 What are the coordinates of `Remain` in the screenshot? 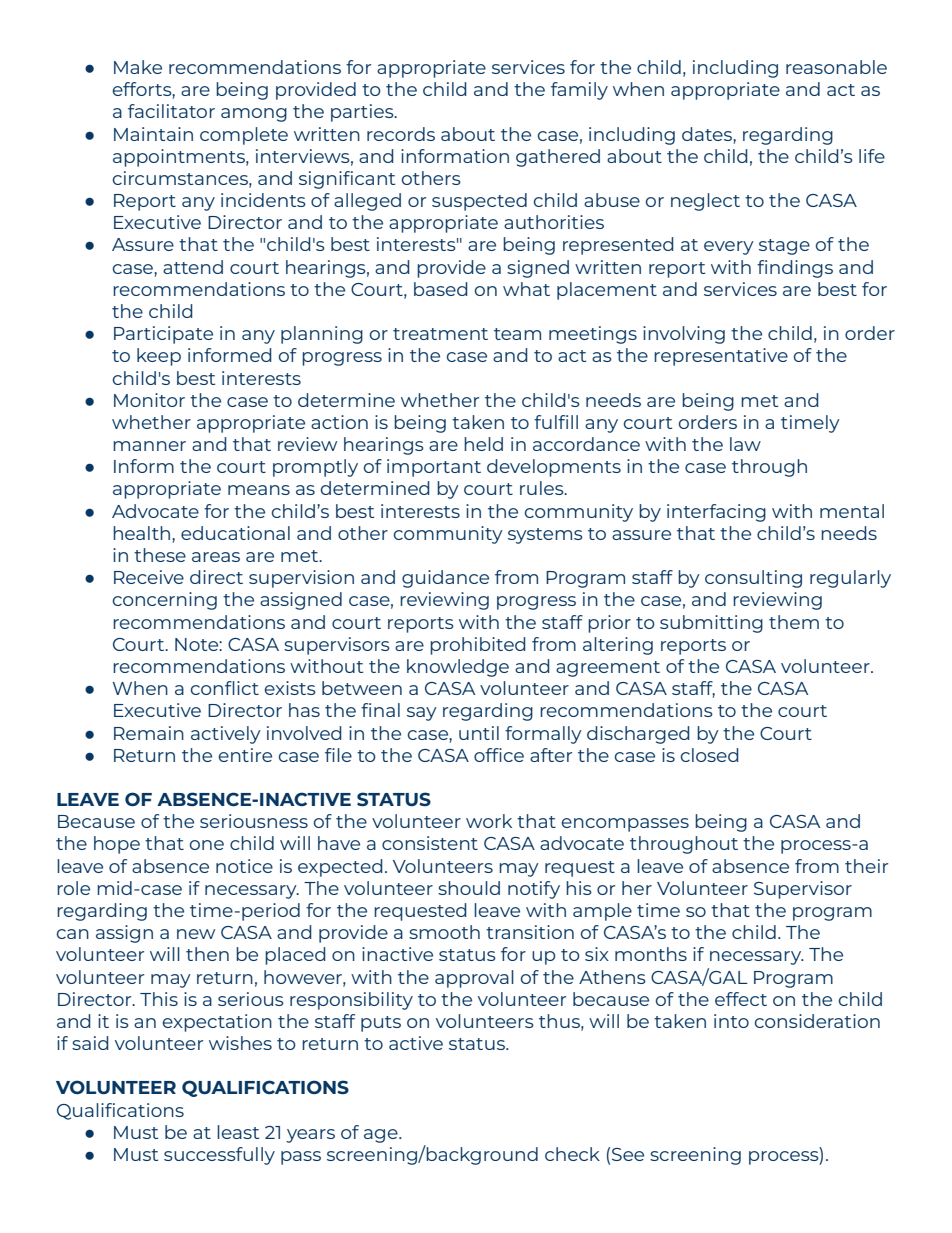 It's located at (149, 733).
